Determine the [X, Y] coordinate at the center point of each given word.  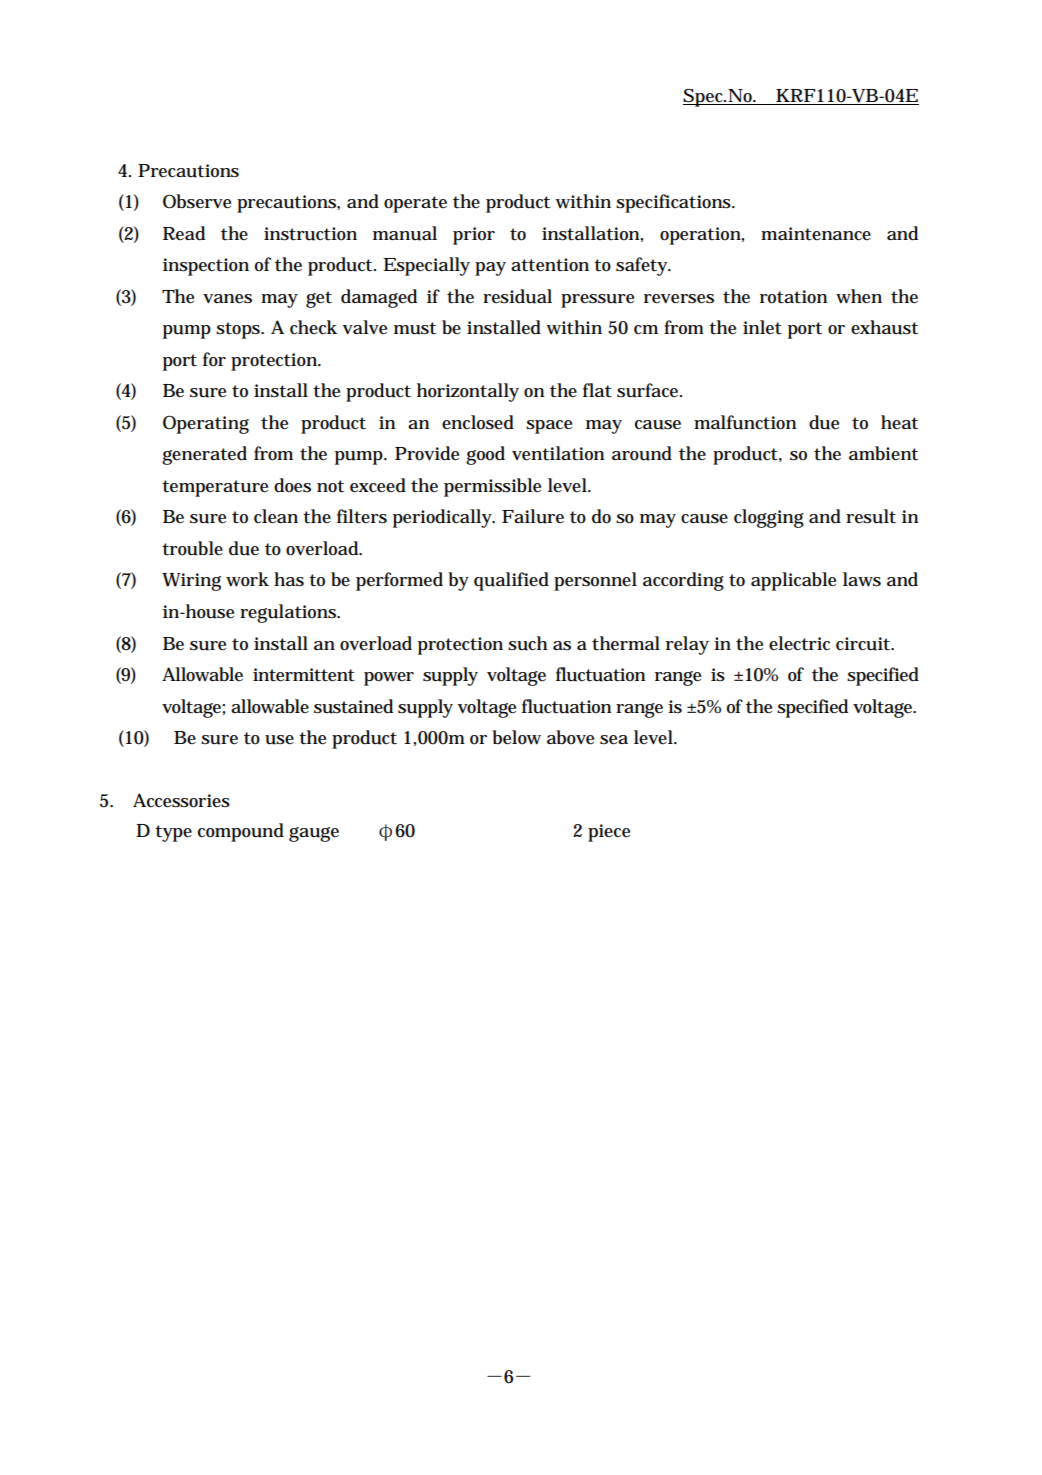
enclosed [478, 422]
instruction [310, 234]
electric [799, 643]
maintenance [816, 234]
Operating [206, 424]
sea [614, 740]
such [527, 643]
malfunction [745, 422]
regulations [289, 613]
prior [474, 236]
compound [241, 832]
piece [609, 833]
